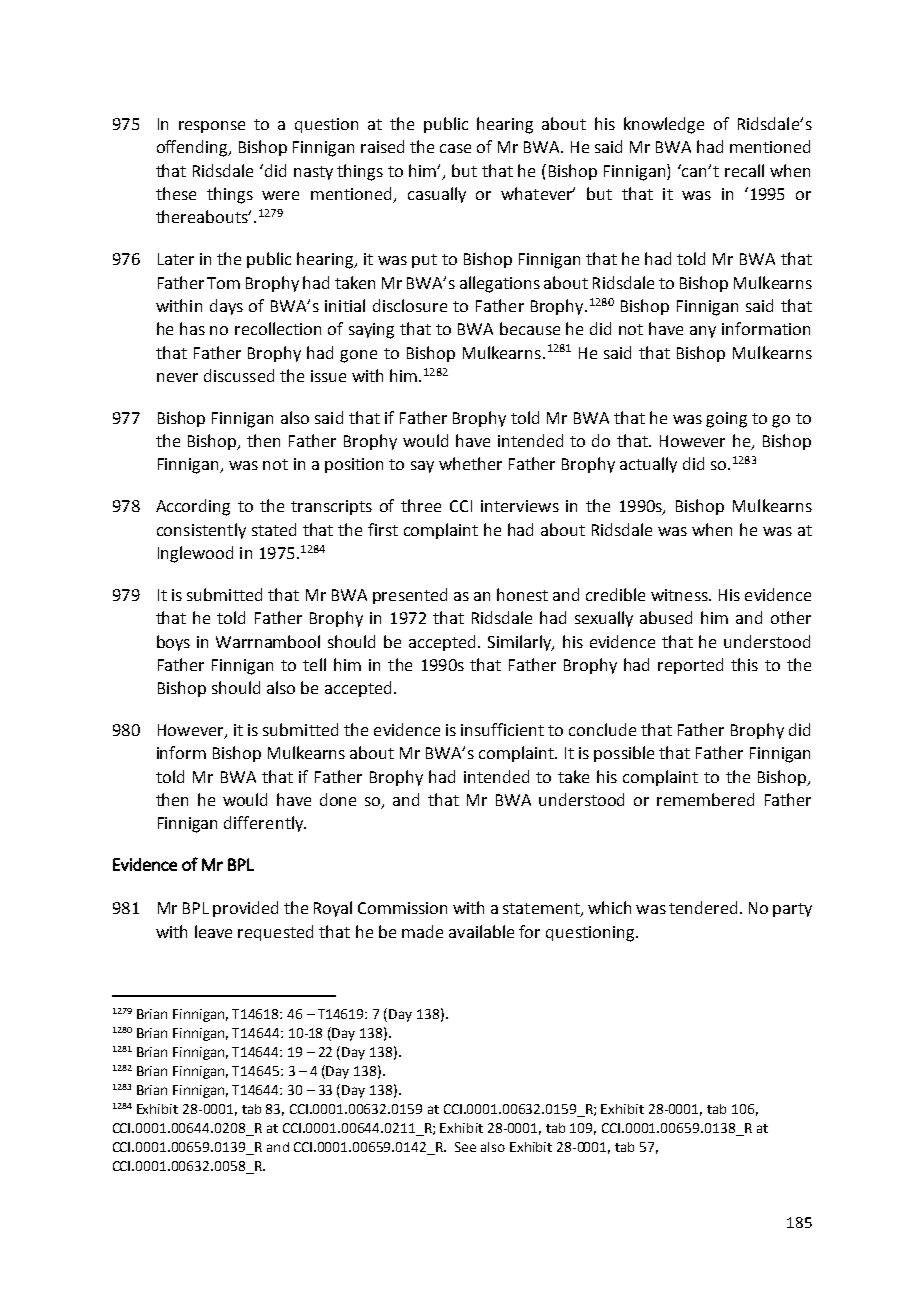 The width and height of the document is (924, 1308). I want to click on provided, so click(245, 909).
